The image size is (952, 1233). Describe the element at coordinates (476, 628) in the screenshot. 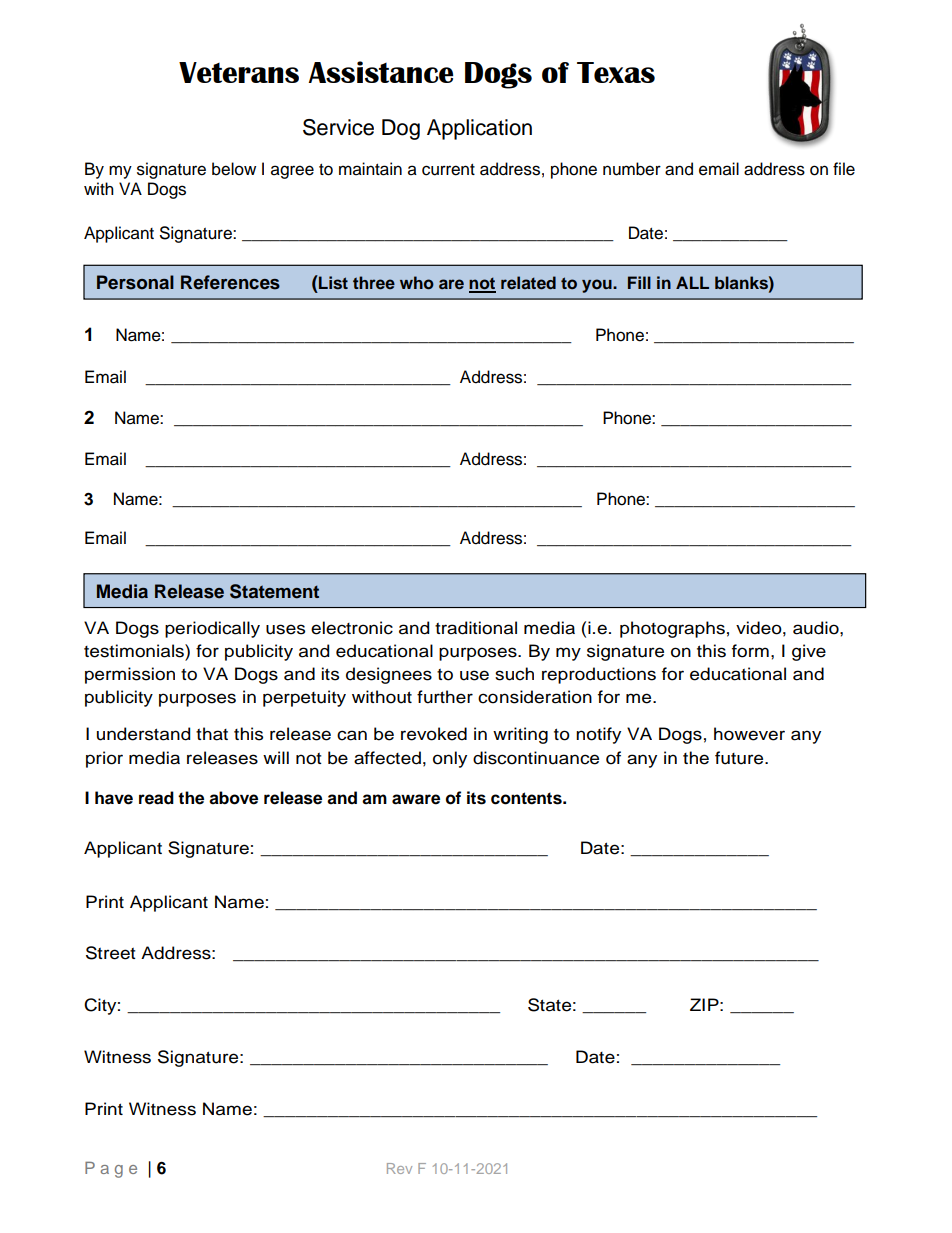

I see `traditional` at that location.
